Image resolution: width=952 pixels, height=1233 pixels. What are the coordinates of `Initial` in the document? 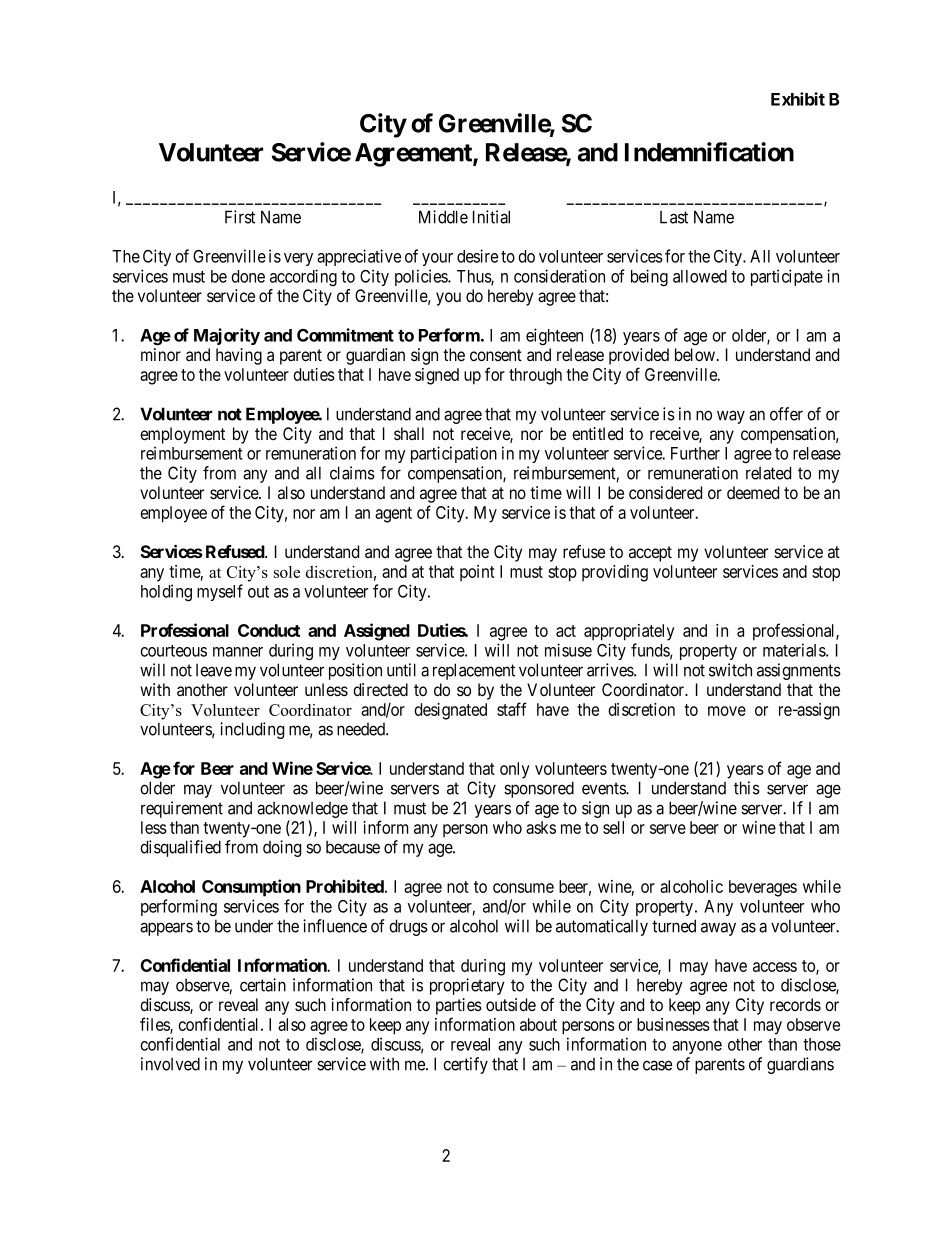 It's located at (491, 217).
